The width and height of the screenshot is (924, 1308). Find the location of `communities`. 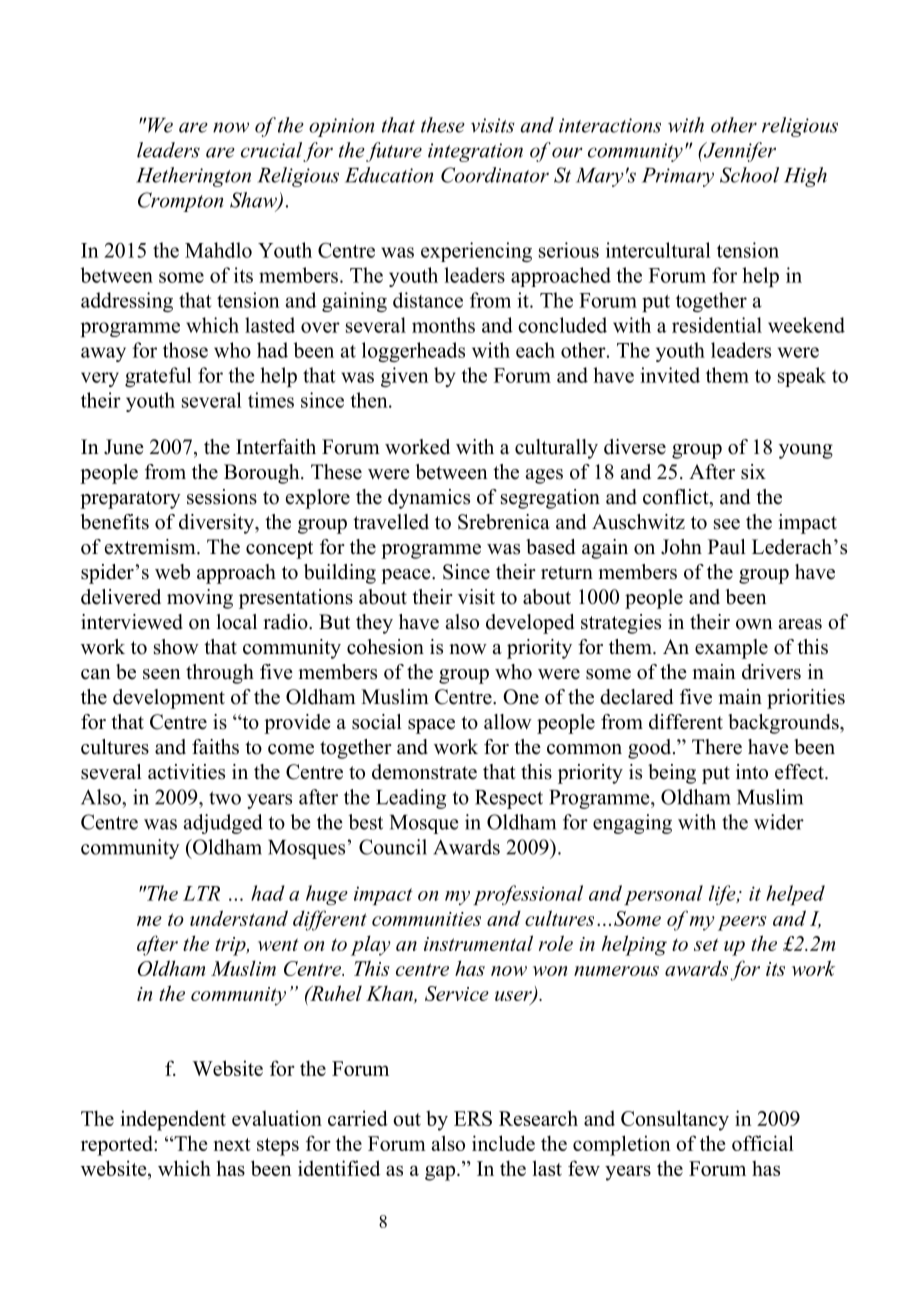

communities is located at coordinates (426, 919).
